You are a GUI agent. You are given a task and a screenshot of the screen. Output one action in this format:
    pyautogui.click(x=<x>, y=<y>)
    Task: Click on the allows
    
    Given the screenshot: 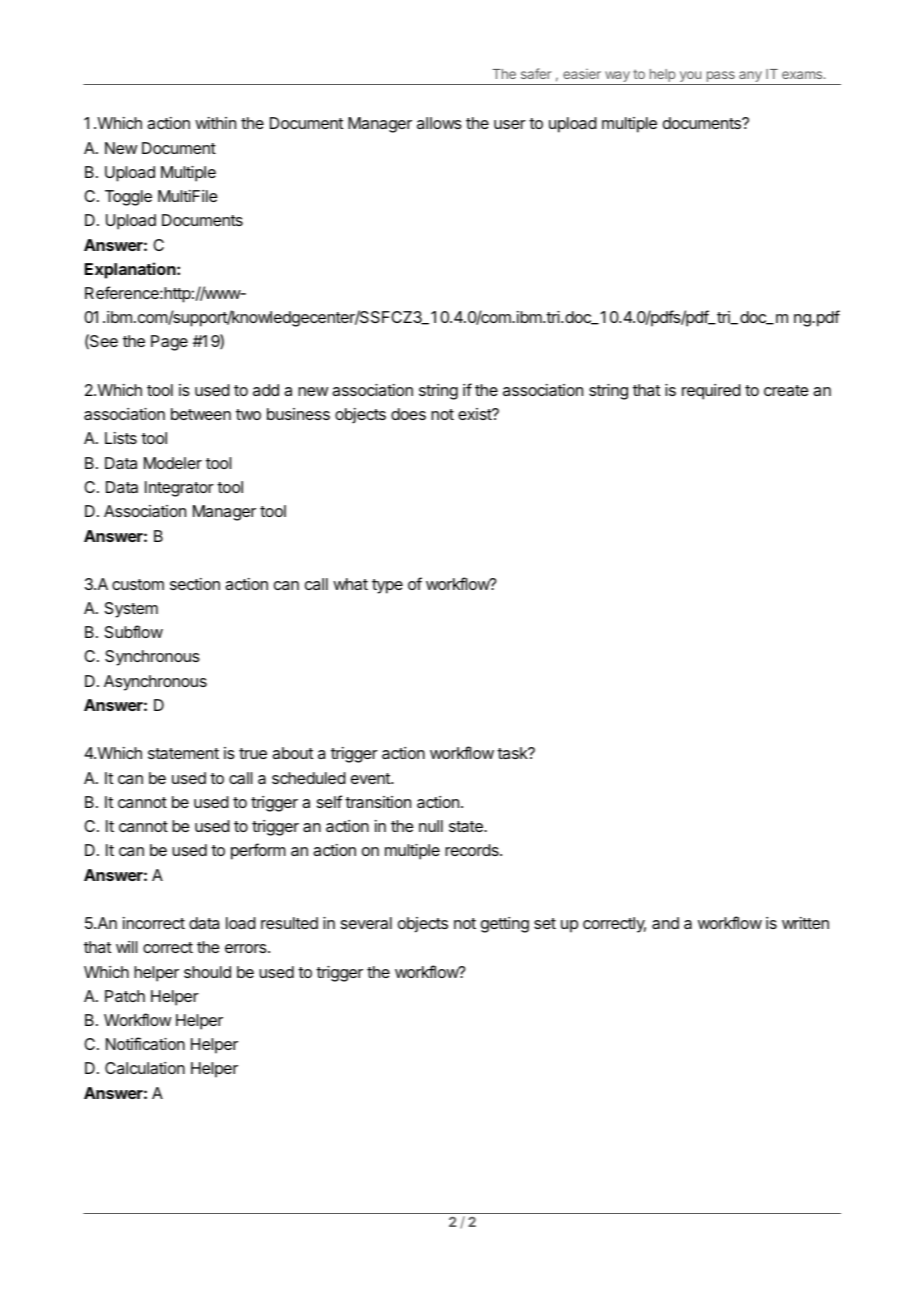 What is the action you would take?
    pyautogui.click(x=439, y=123)
